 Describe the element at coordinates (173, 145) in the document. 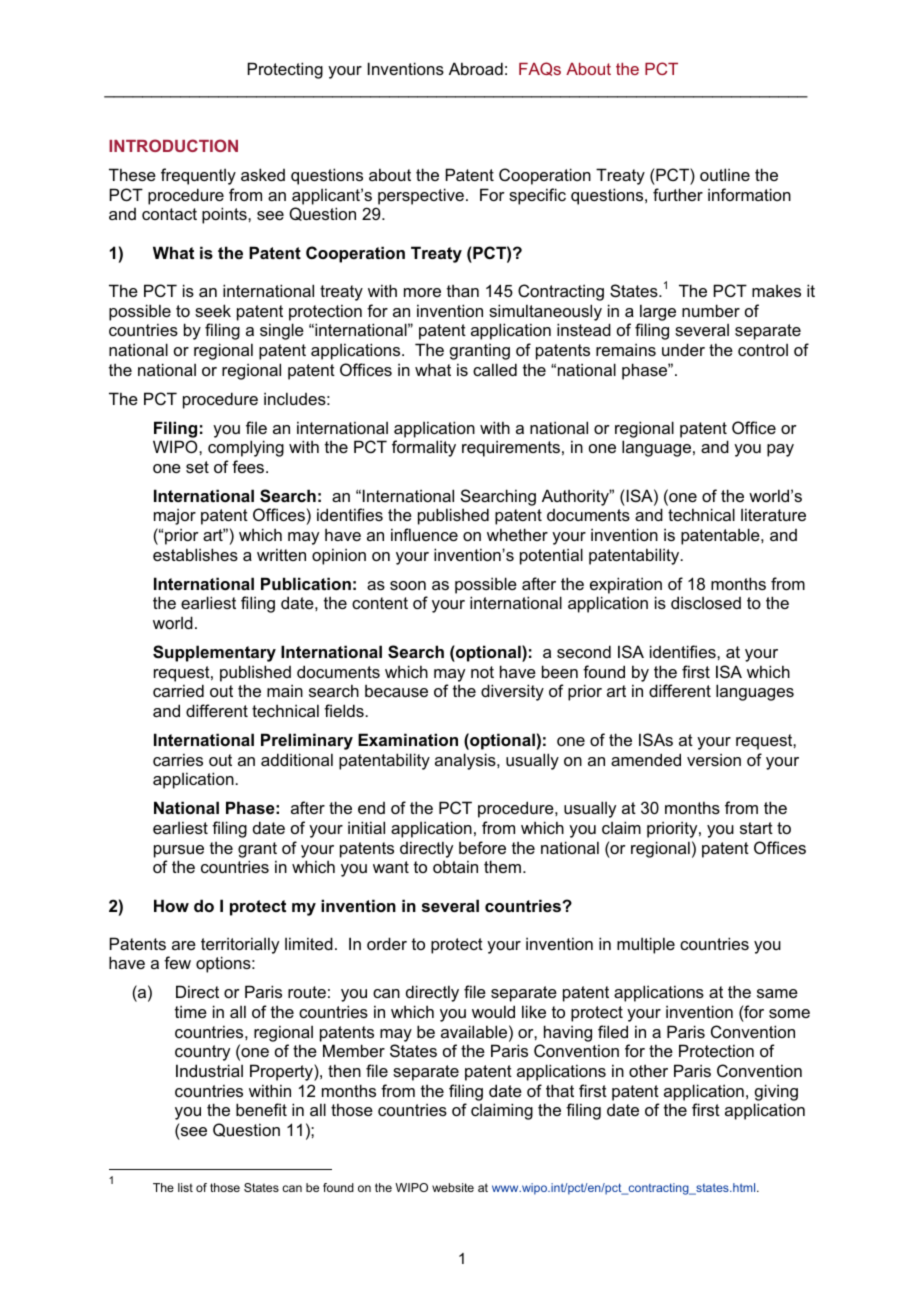

I see `INTRODUCTION` at that location.
